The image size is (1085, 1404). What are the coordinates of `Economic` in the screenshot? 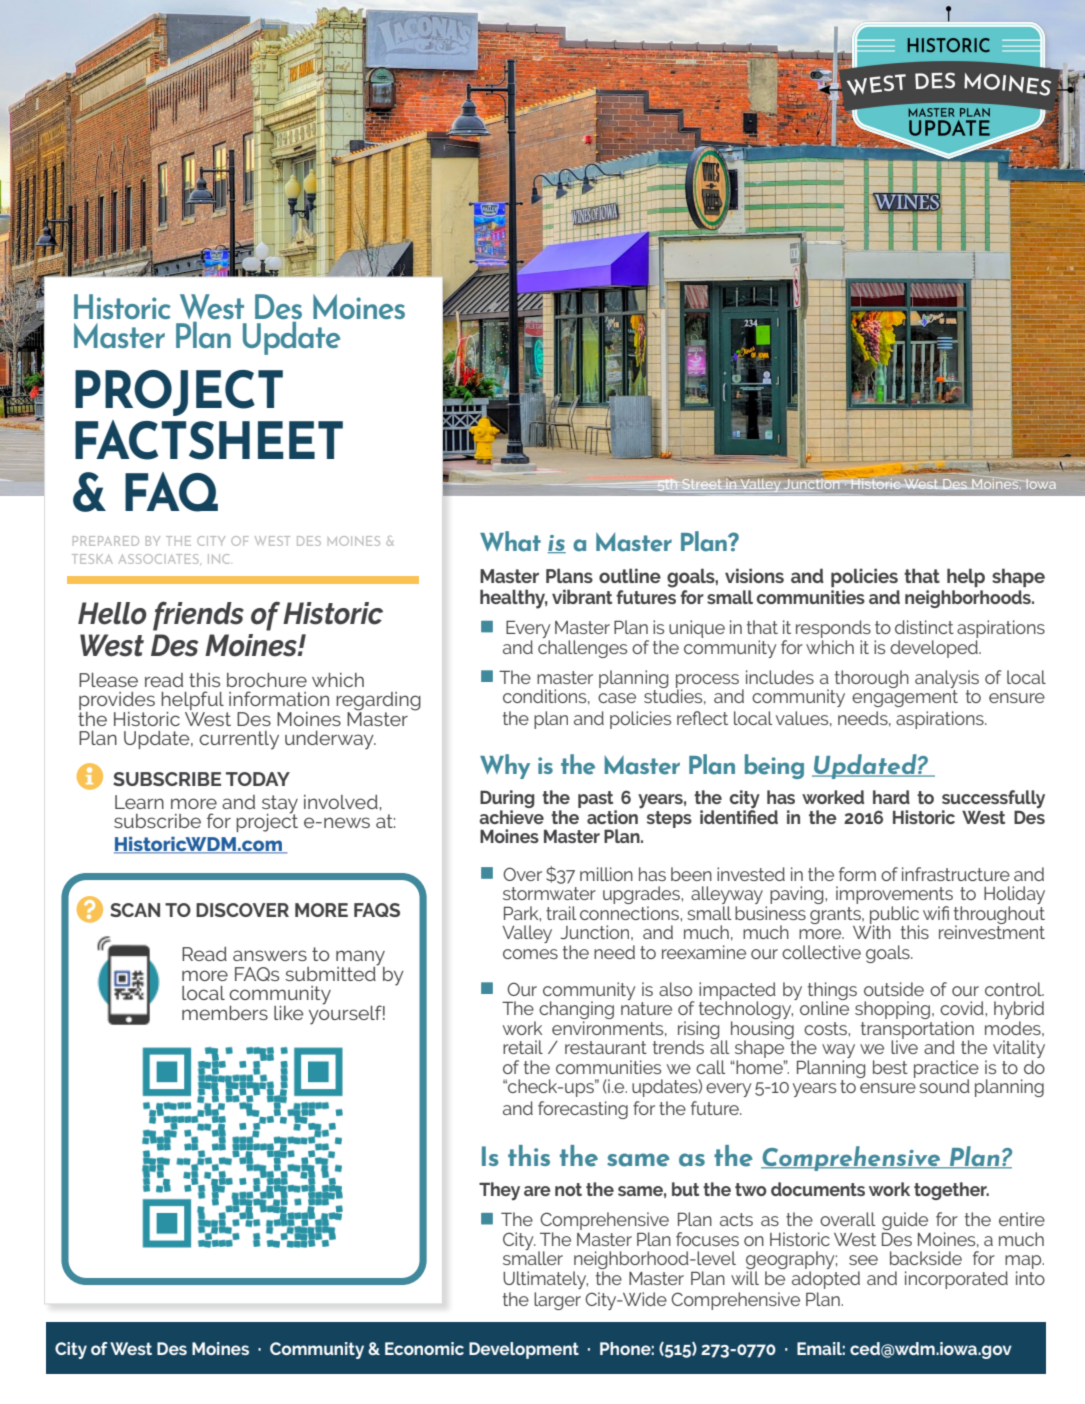 It's located at (424, 1348).
